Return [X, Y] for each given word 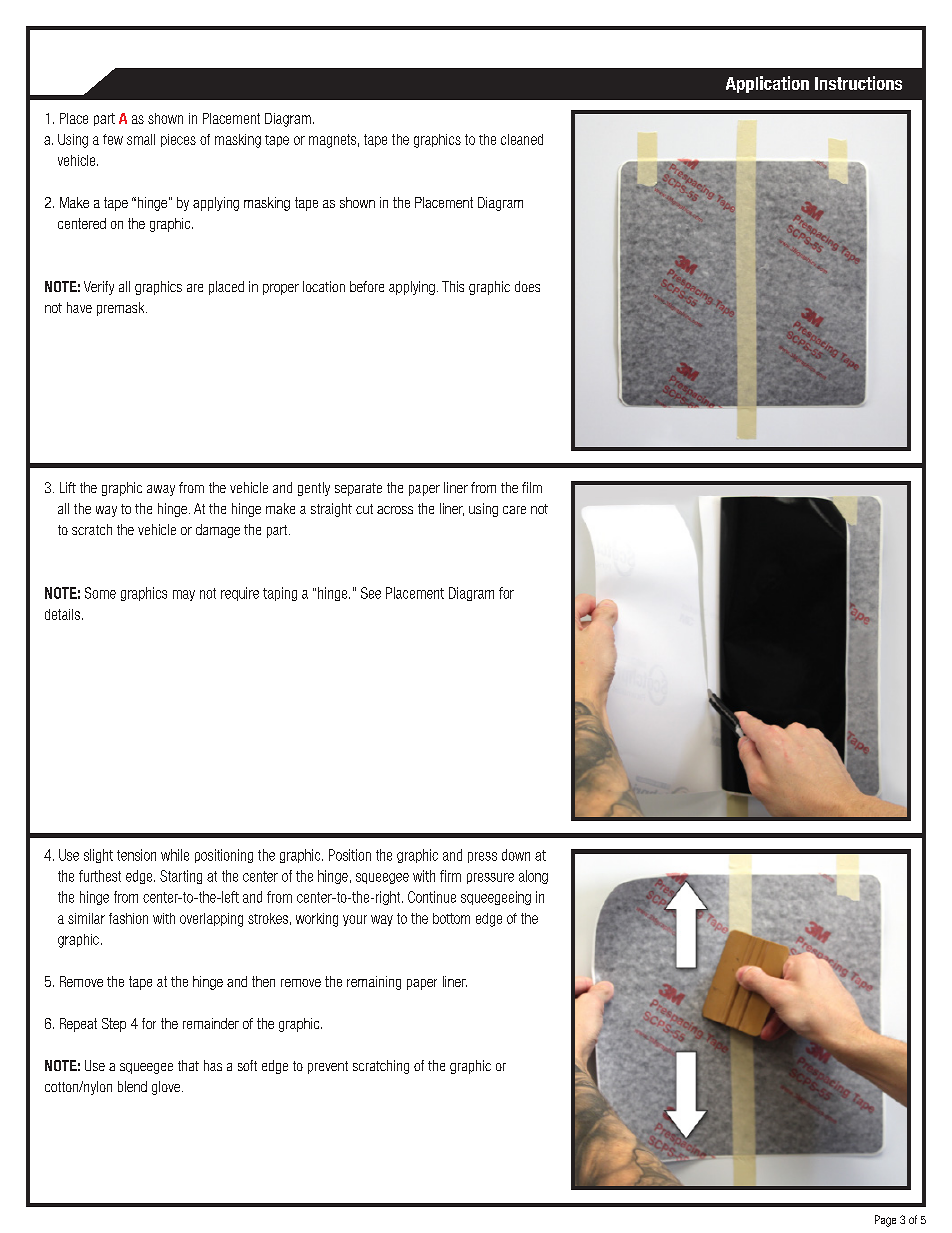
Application [767, 84]
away [161, 490]
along [533, 877]
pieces [178, 140]
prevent [328, 1067]
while [175, 855]
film [532, 487]
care [514, 510]
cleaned [522, 139]
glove [166, 1088]
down [516, 855]
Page [885, 1221]
